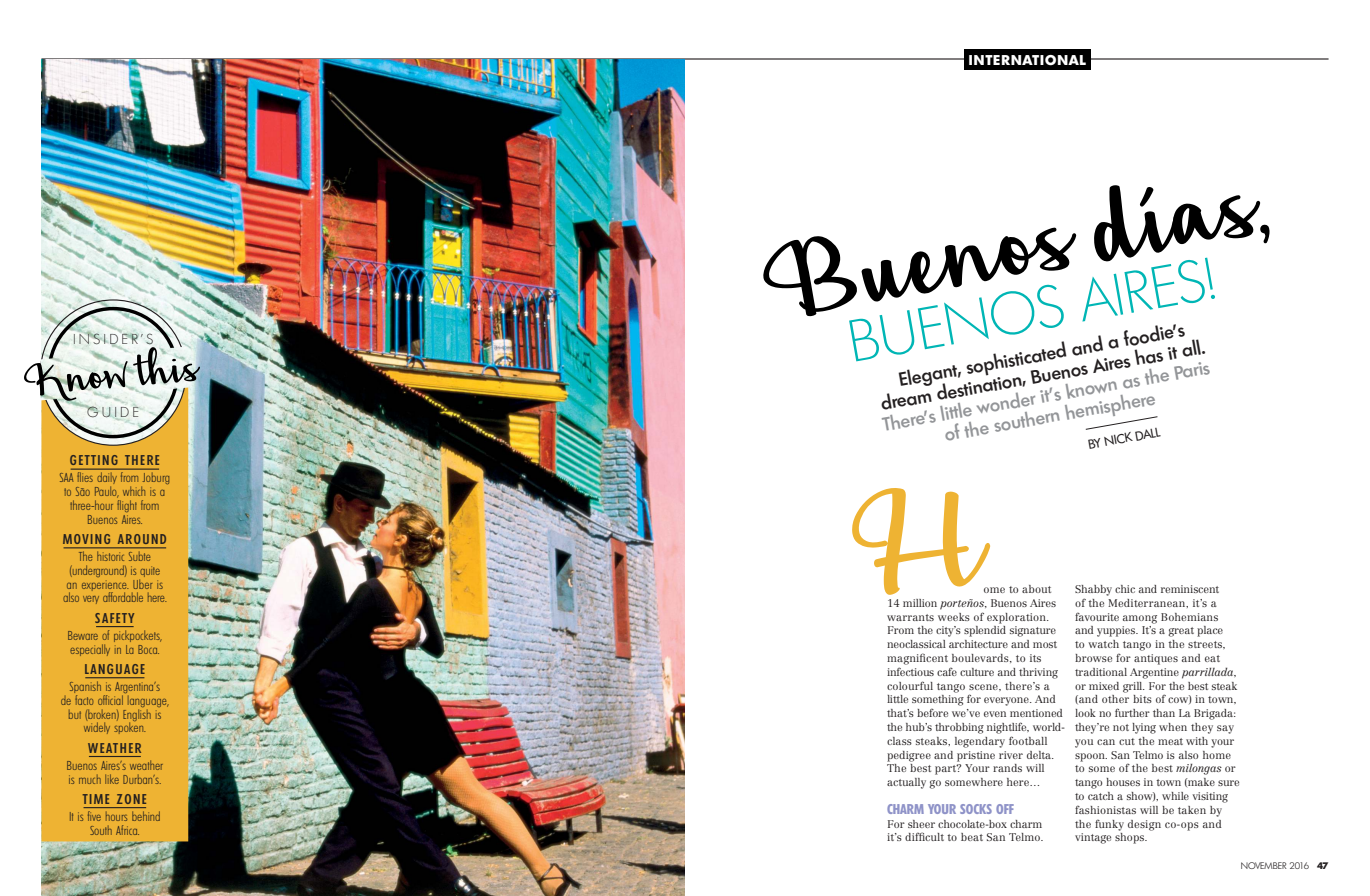 This document has height=896, width=1370. What do you see at coordinates (85, 478) in the document?
I see `flies` at bounding box center [85, 478].
